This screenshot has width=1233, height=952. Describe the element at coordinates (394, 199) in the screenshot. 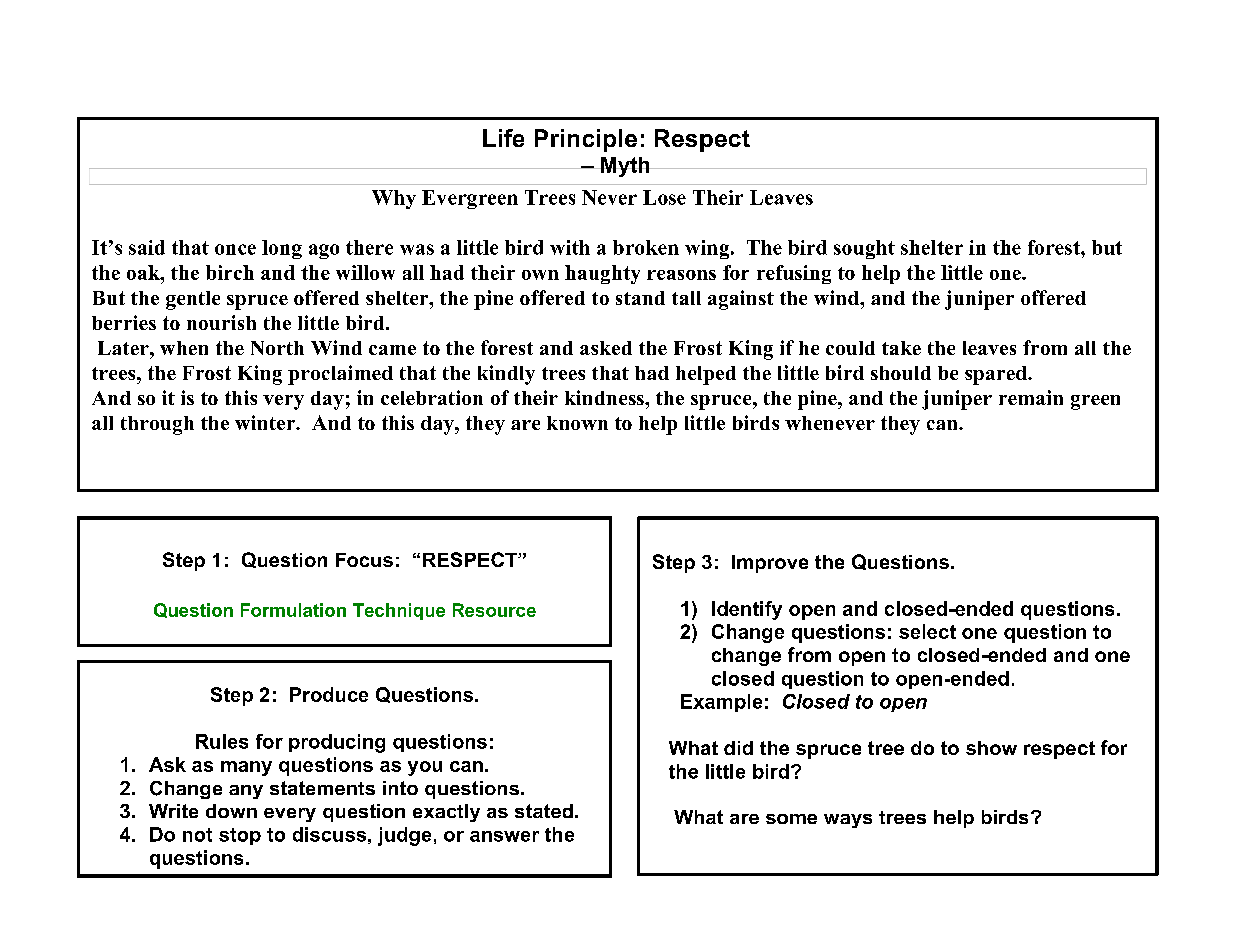

I see `Why` at that location.
